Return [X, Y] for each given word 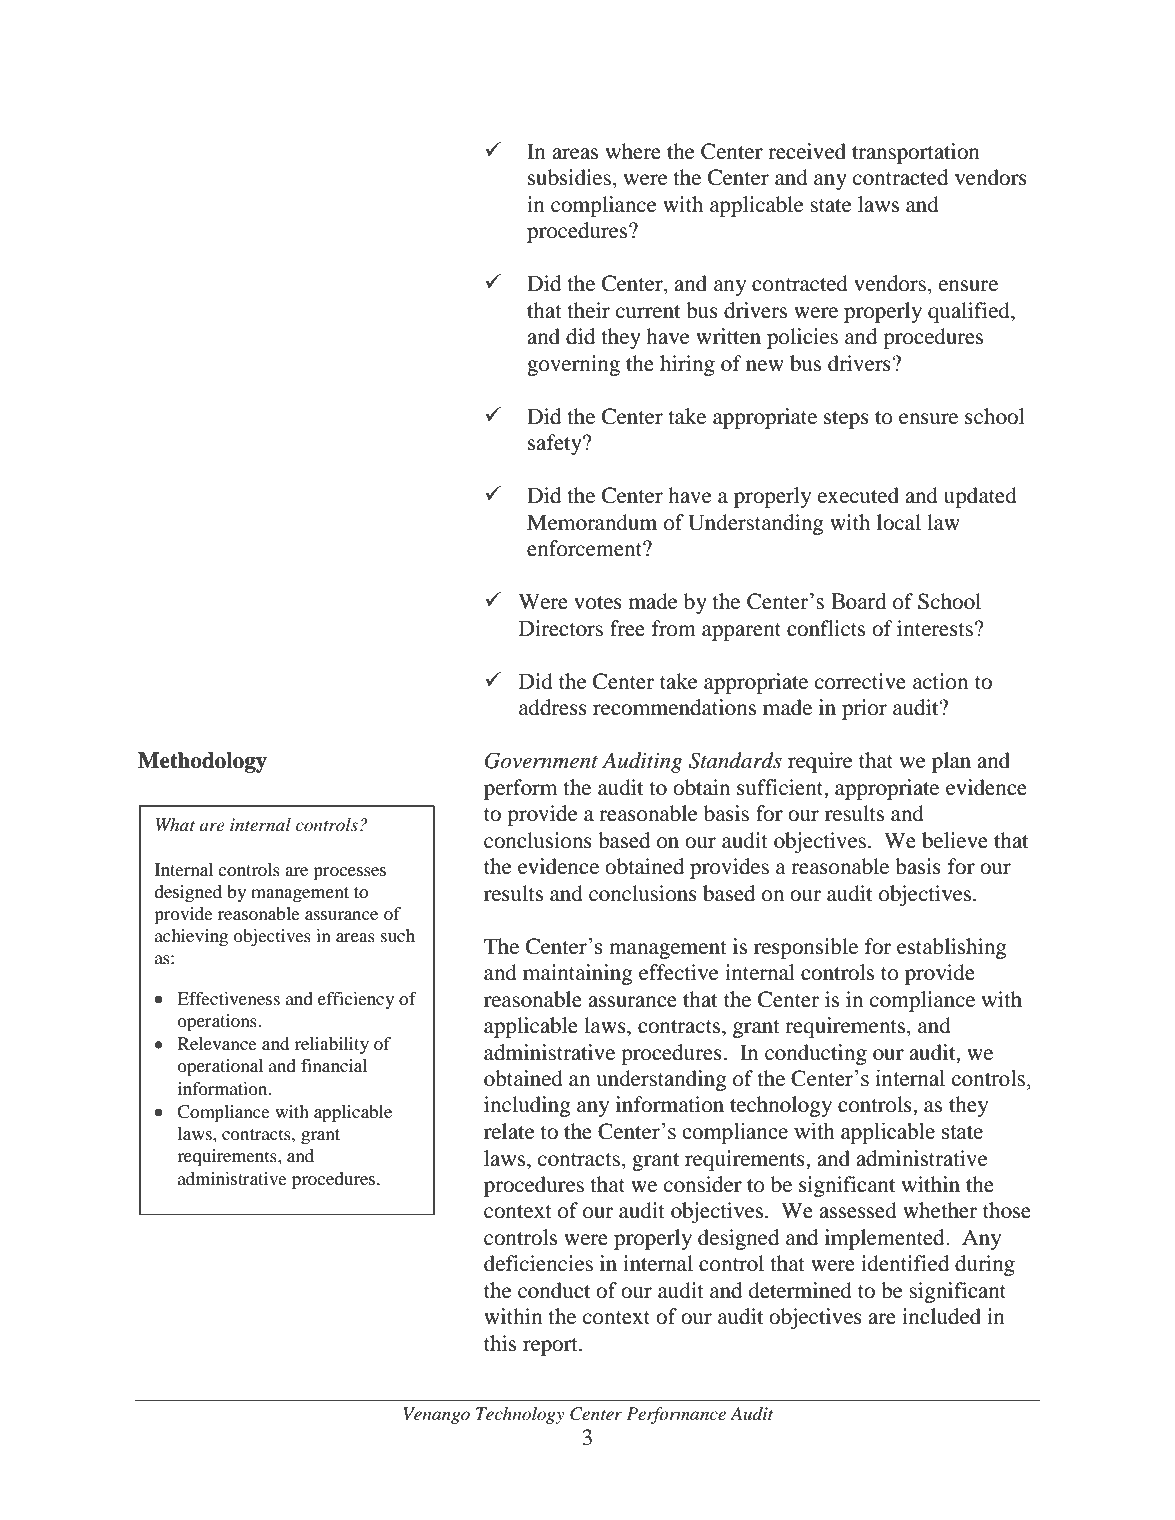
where [633, 151]
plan [951, 762]
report [551, 1347]
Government [541, 760]
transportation [916, 153]
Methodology [202, 762]
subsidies [569, 177]
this [500, 1343]
